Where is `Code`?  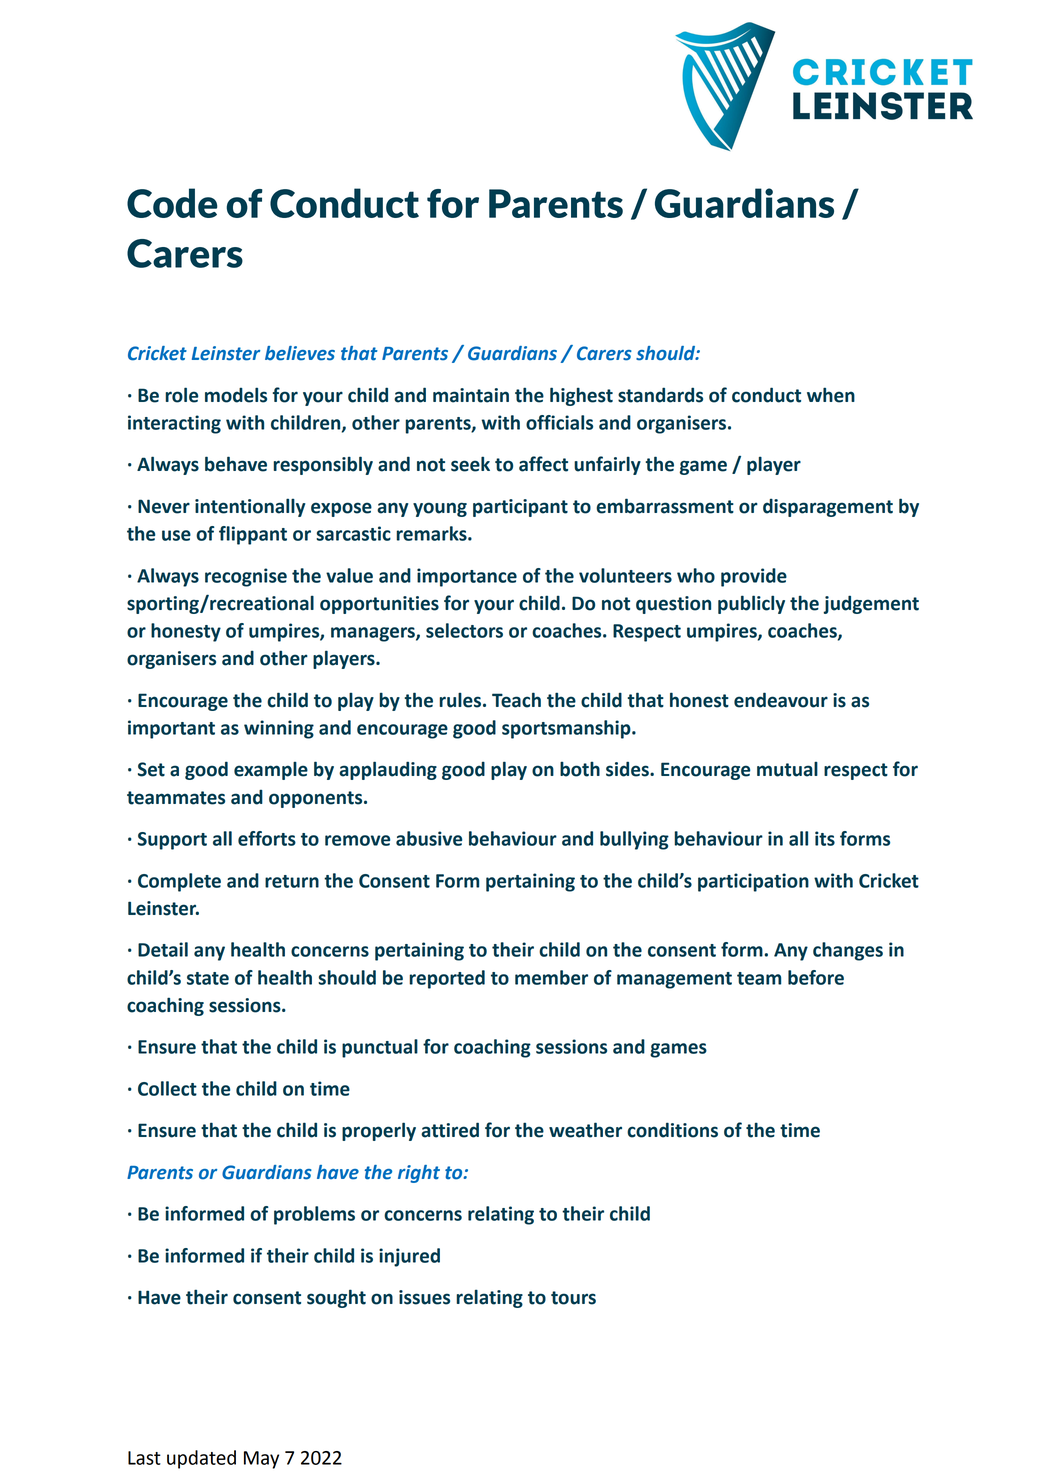 Code is located at coordinates (172, 203).
